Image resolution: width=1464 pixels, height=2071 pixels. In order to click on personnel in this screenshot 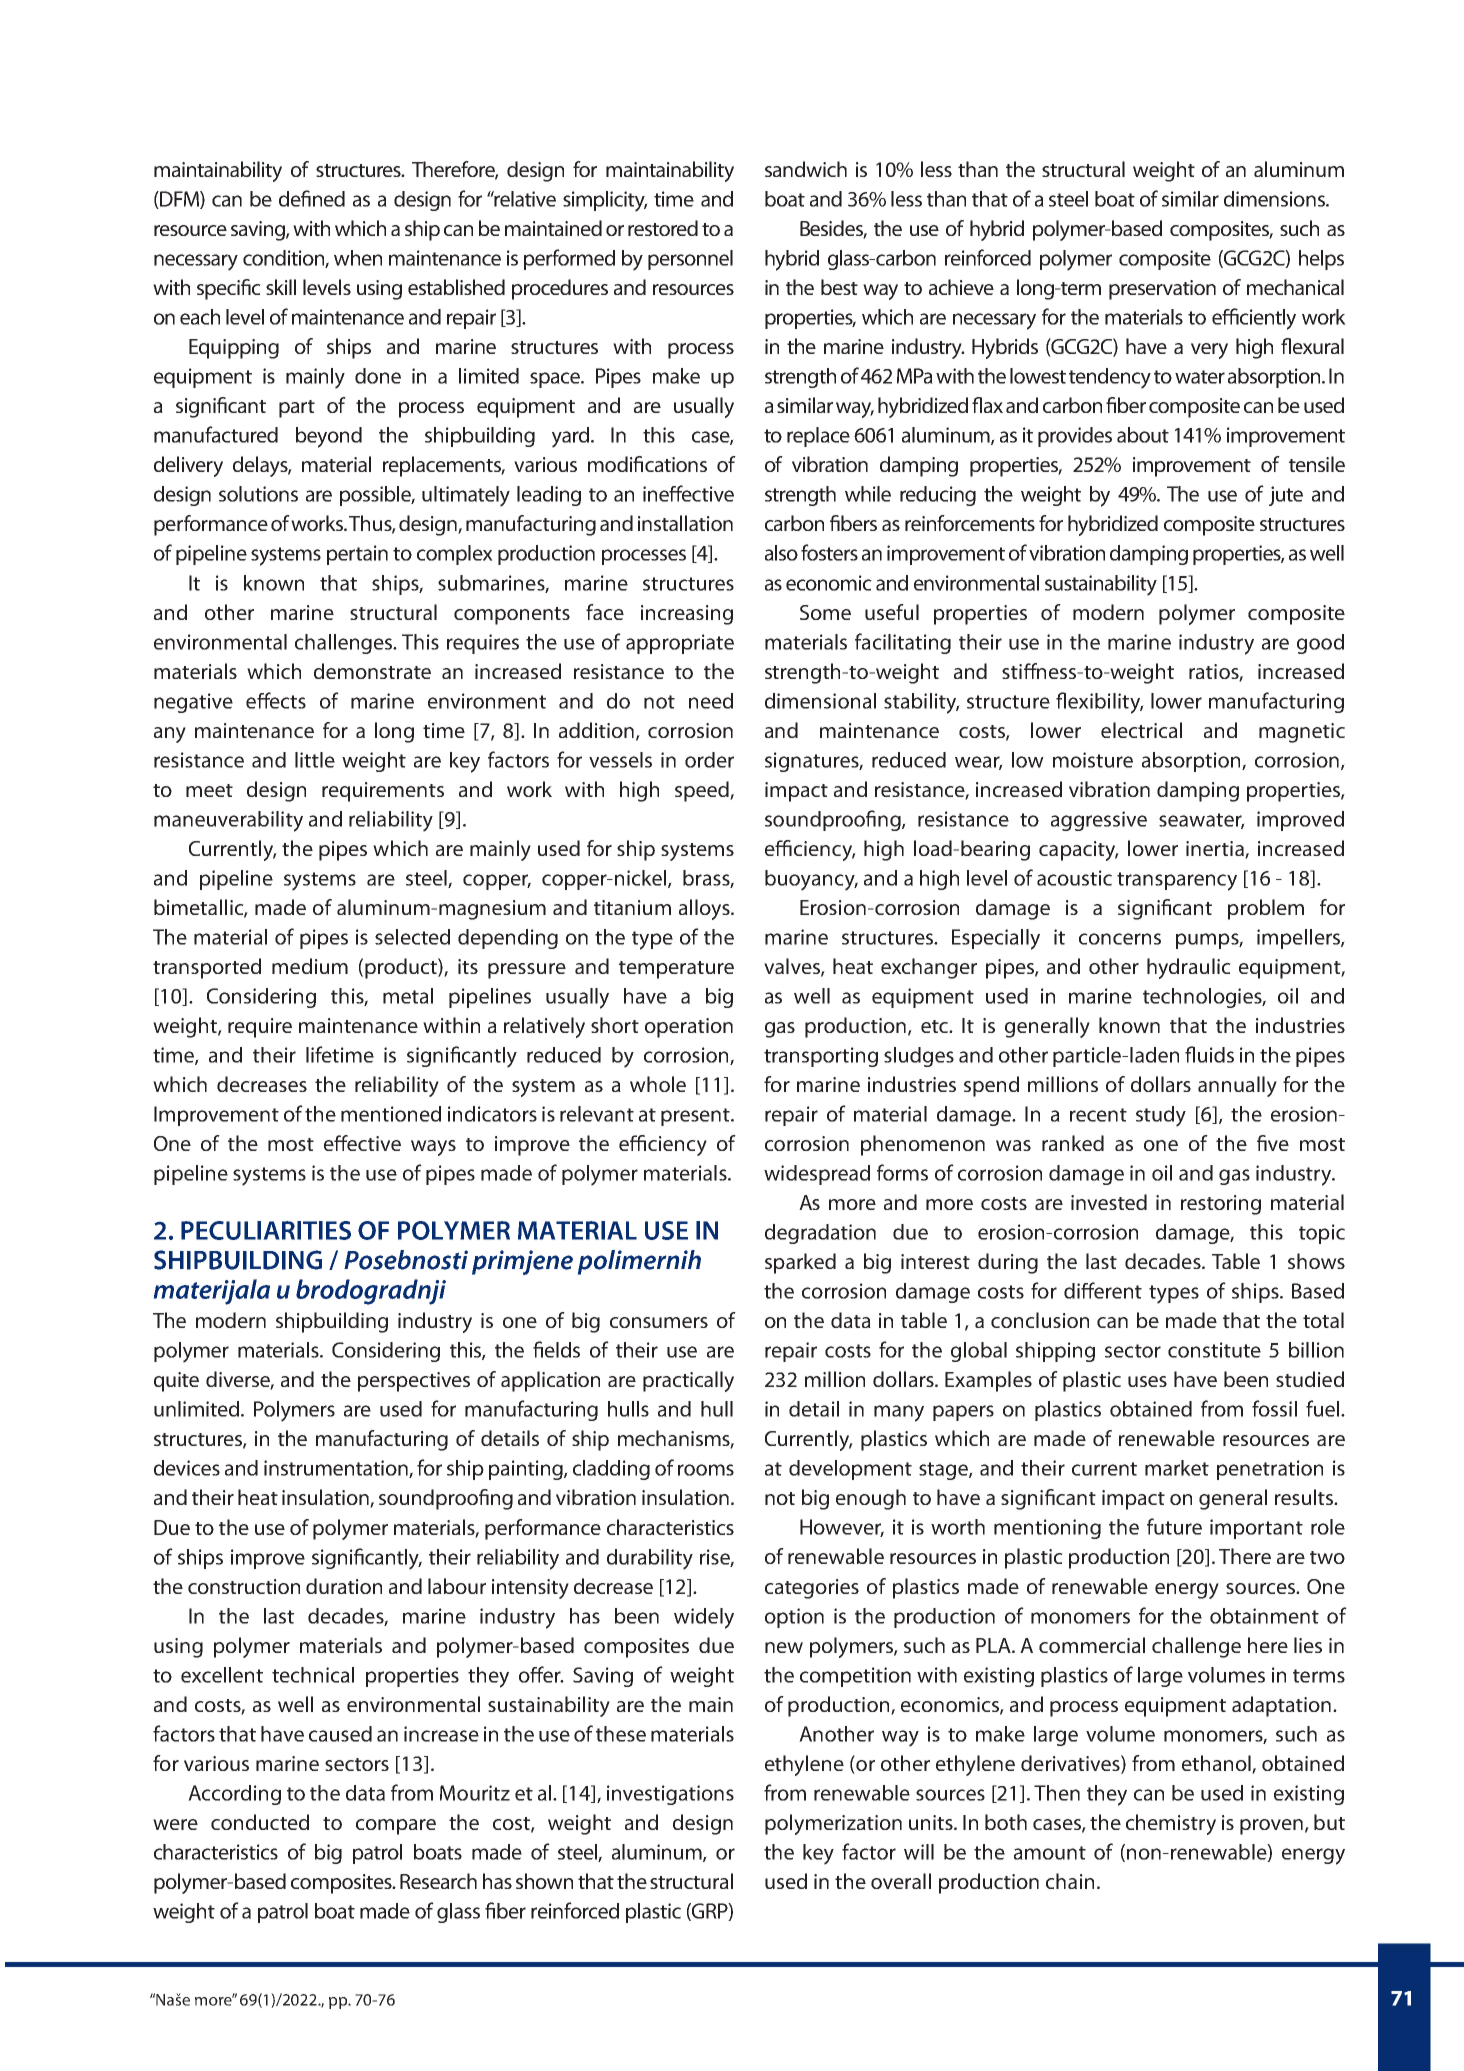, I will do `click(690, 260)`.
